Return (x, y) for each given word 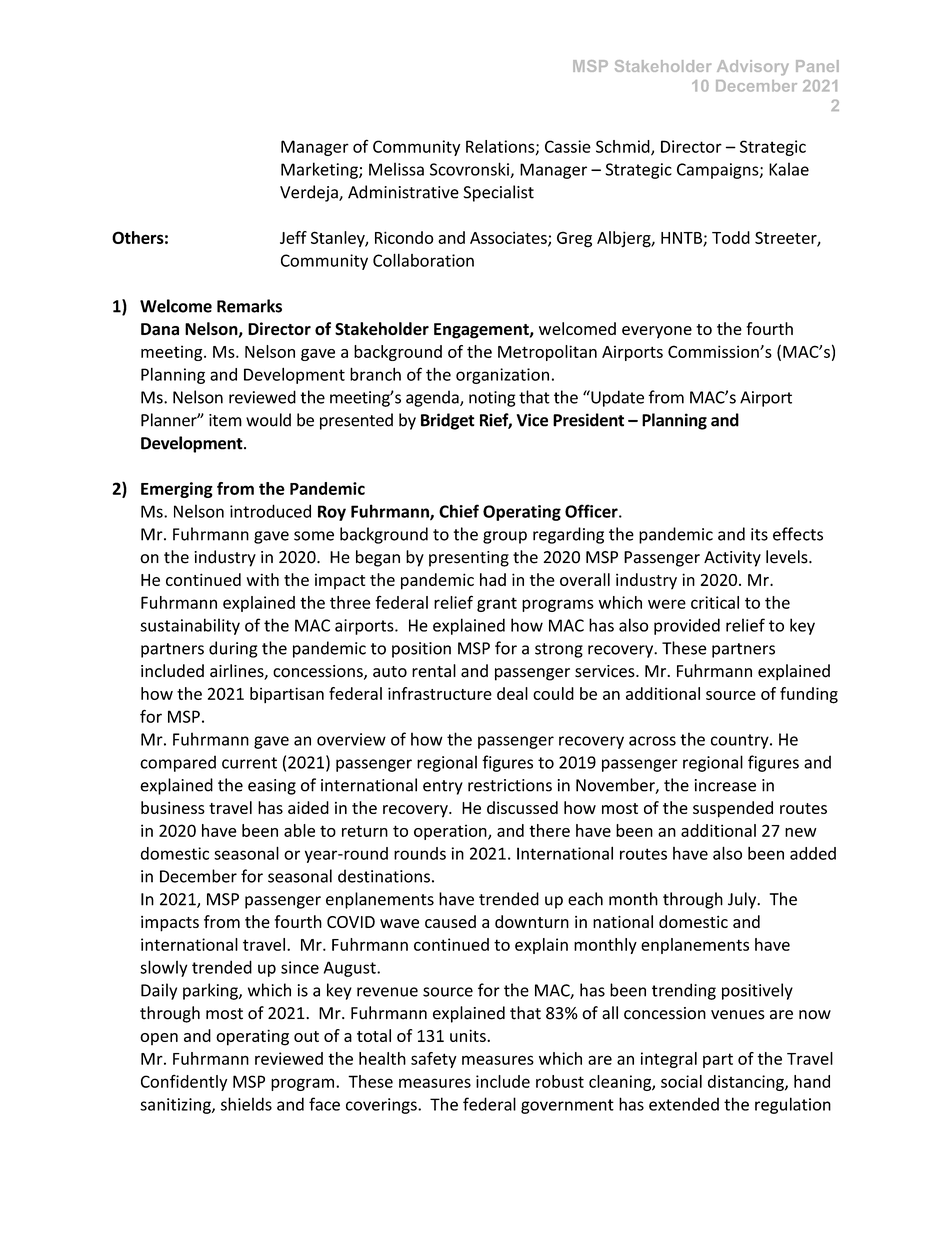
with (262, 579)
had (493, 579)
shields (246, 1104)
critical (715, 602)
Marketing (320, 170)
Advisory (753, 68)
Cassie (568, 146)
